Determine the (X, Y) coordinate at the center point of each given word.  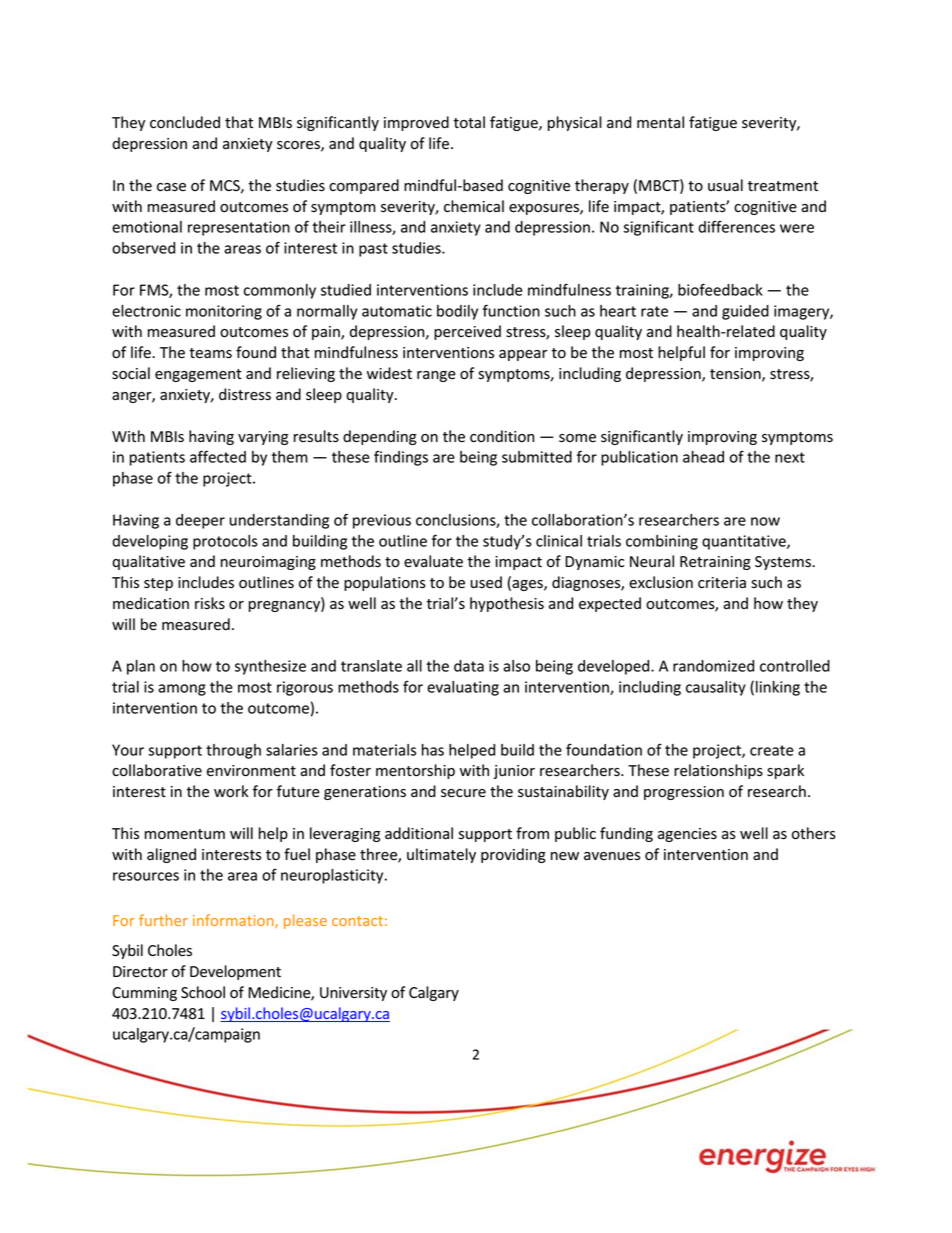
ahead (703, 457)
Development (235, 972)
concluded (185, 122)
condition (502, 436)
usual (725, 185)
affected (218, 456)
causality (716, 688)
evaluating (463, 688)
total (469, 122)
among (182, 690)
